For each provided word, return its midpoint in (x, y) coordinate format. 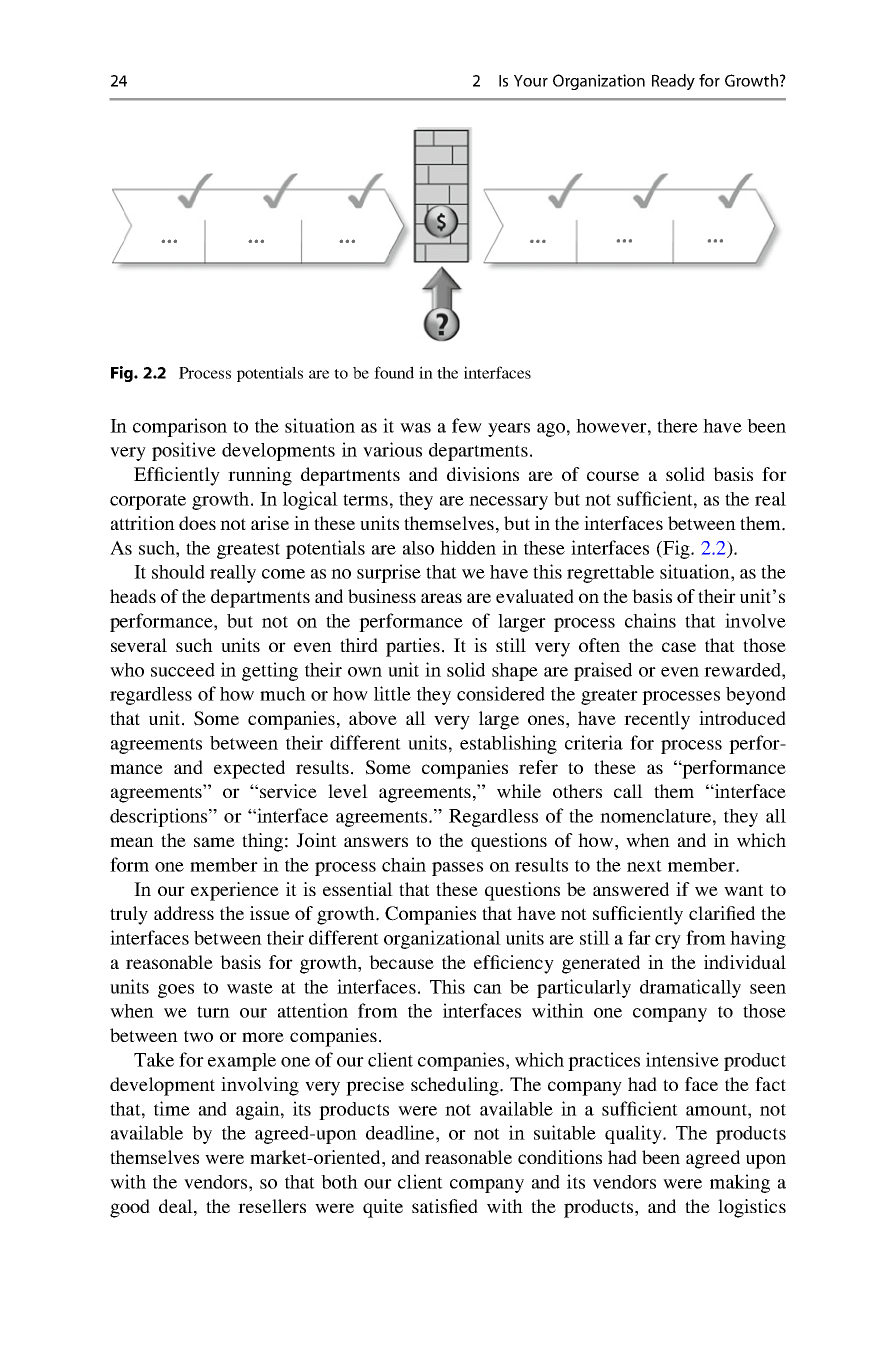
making (740, 1183)
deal (177, 1206)
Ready (673, 82)
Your (531, 81)
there (677, 426)
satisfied (445, 1206)
